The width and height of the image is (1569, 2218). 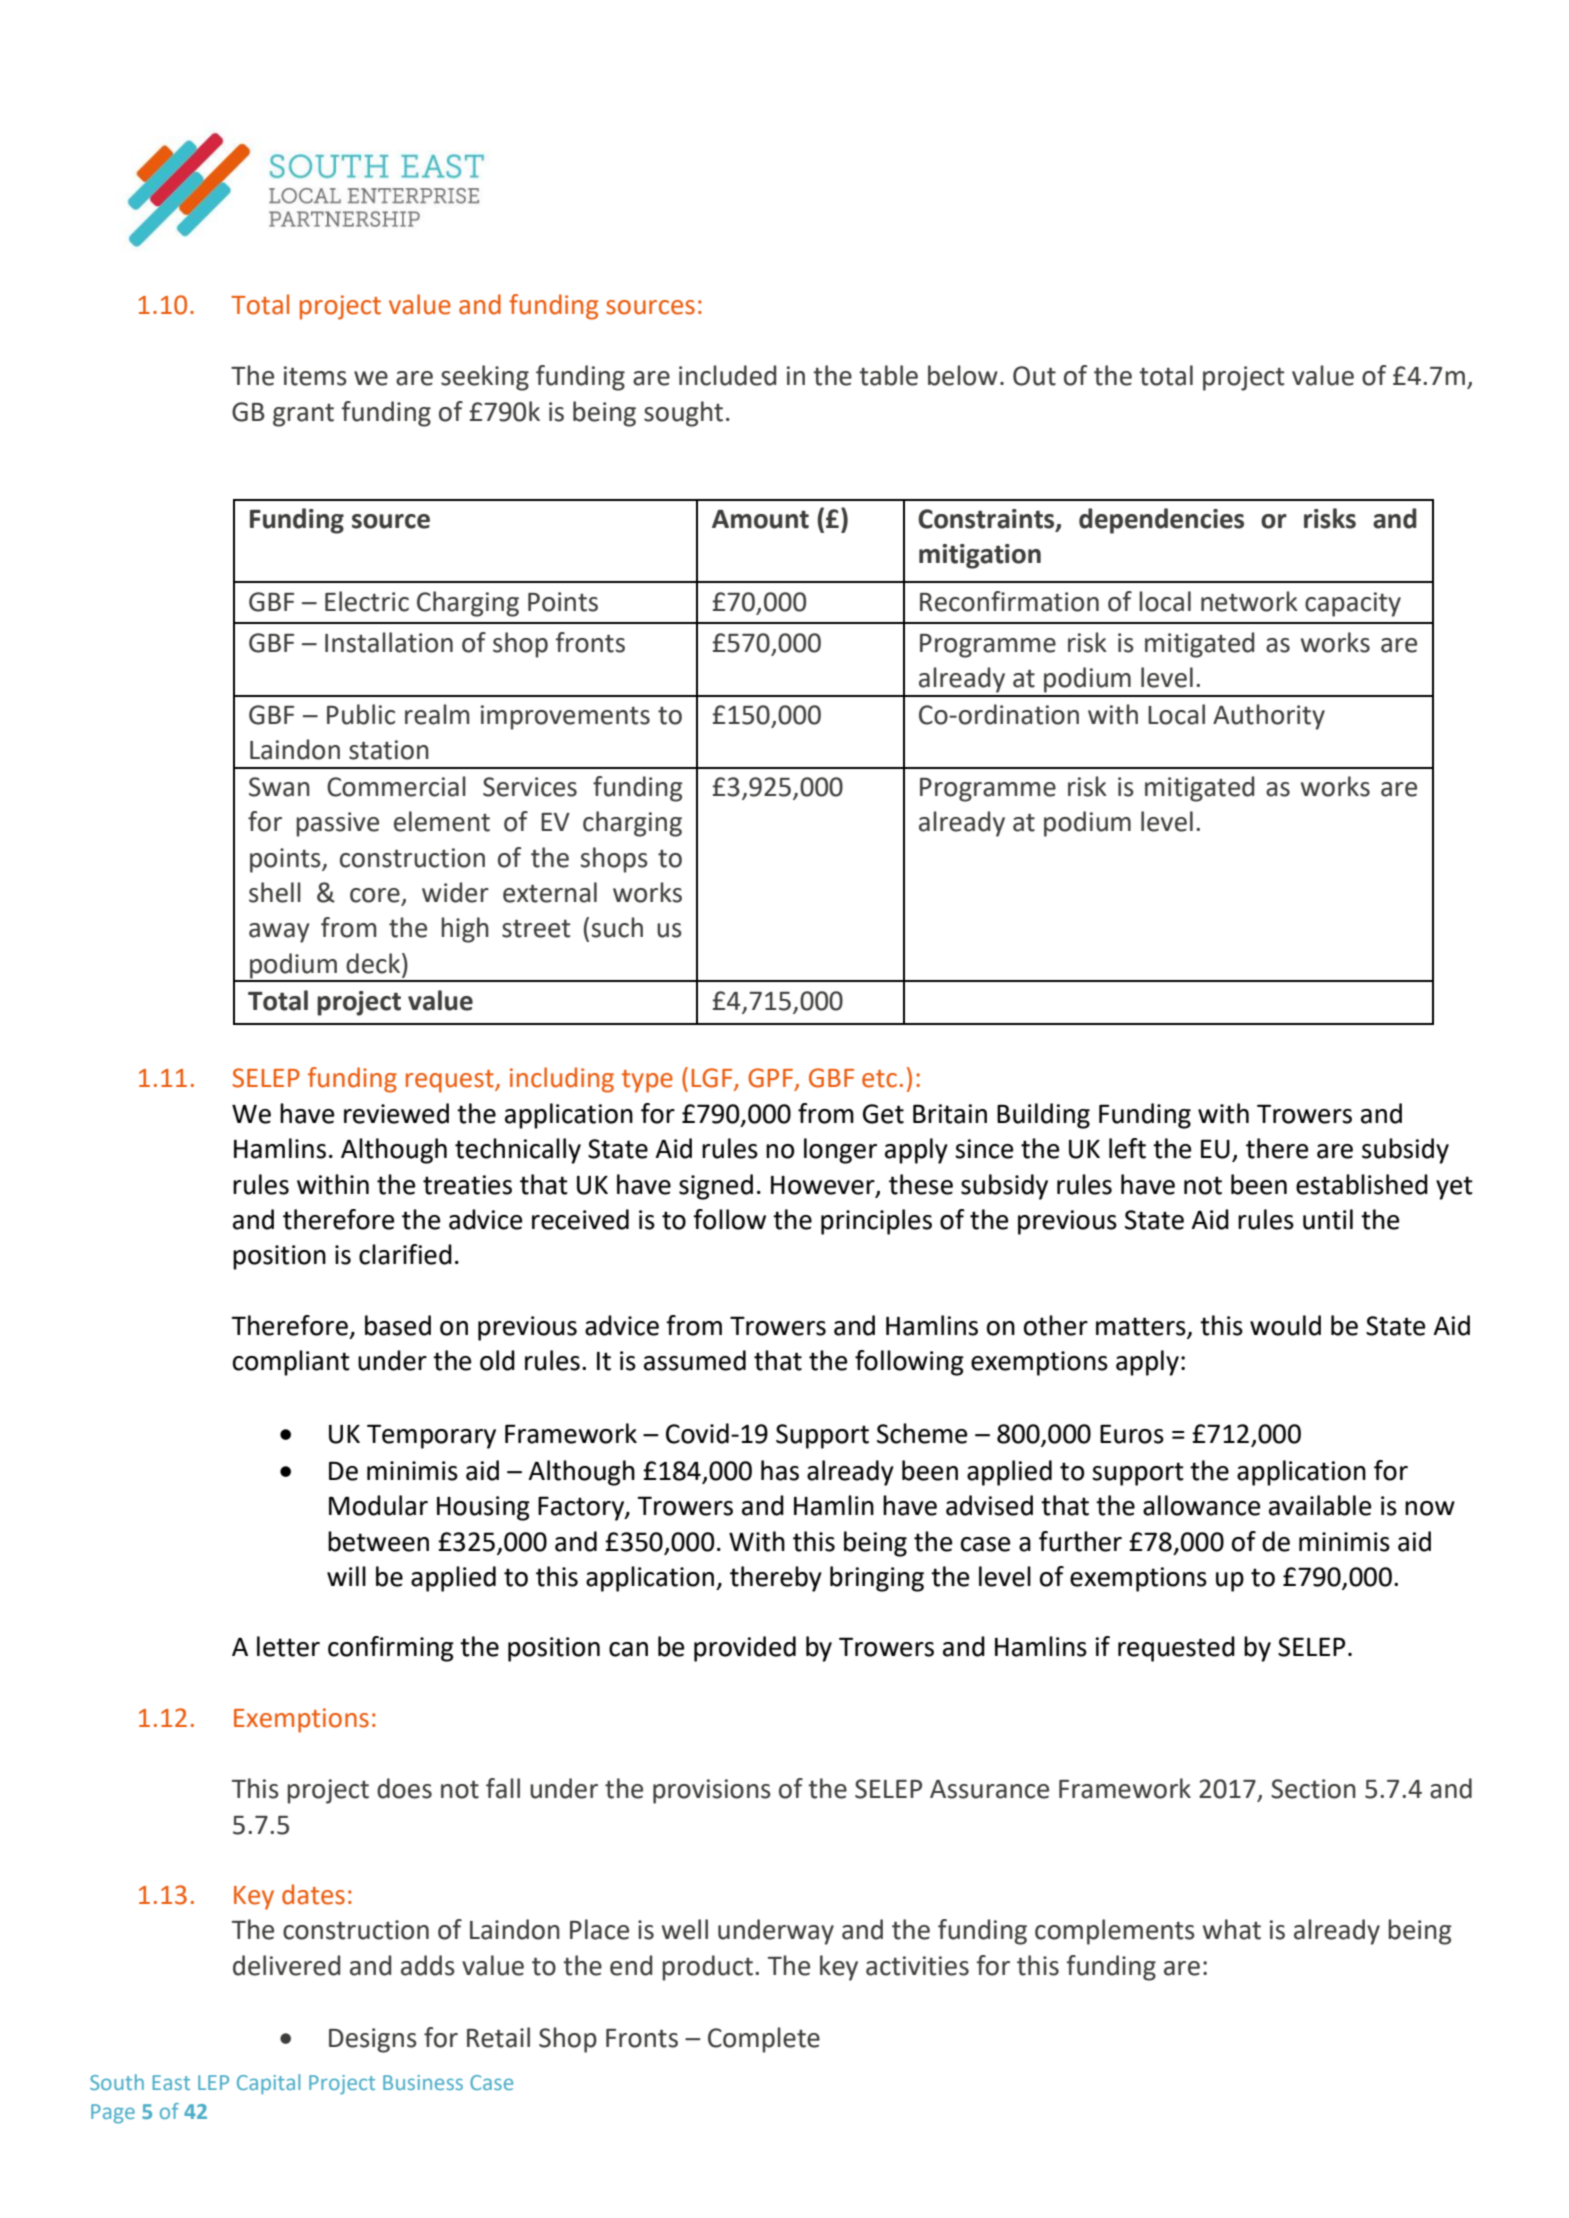 I want to click on principles, so click(x=876, y=1222).
